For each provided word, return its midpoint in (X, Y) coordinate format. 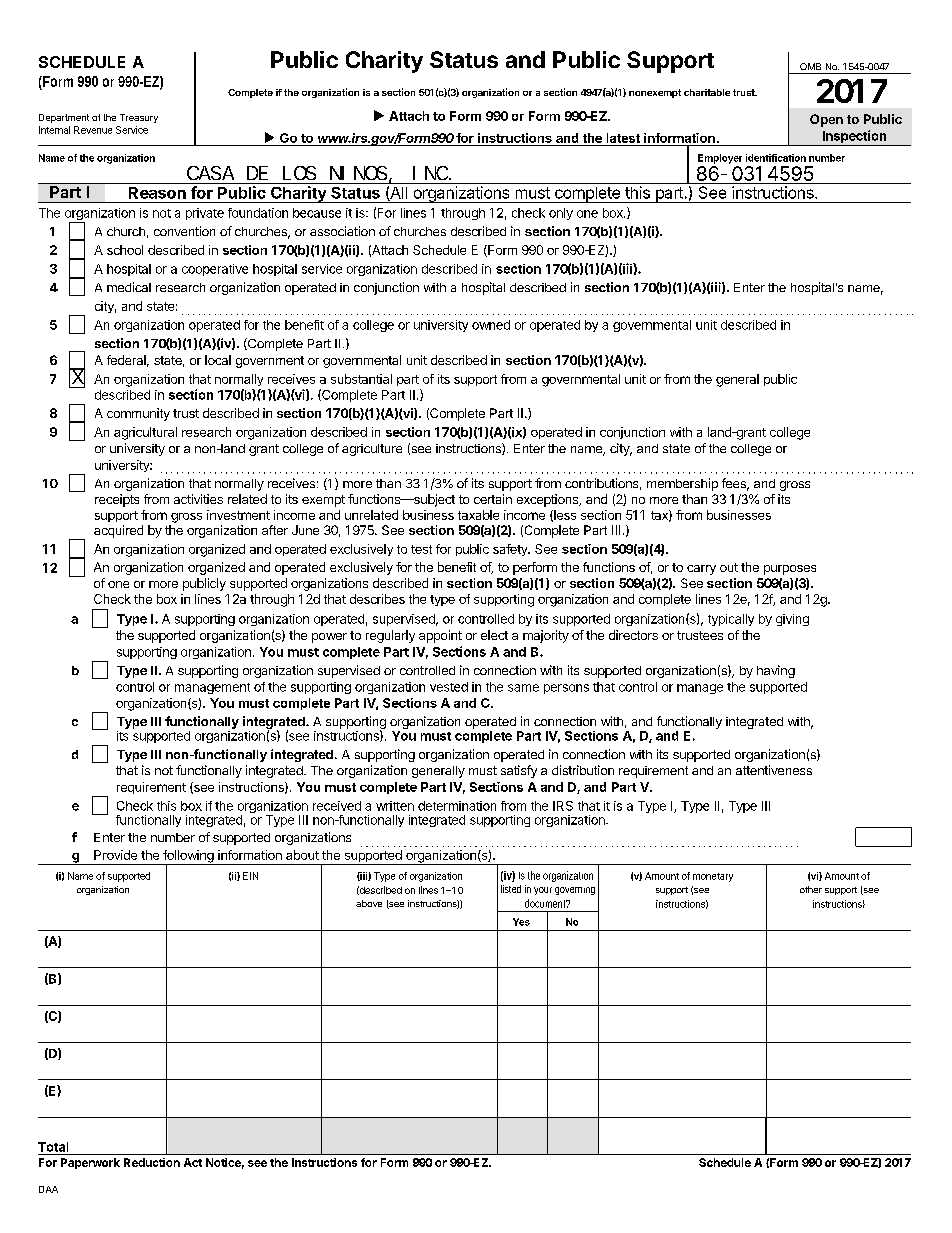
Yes (521, 922)
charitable (707, 92)
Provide (115, 855)
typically (731, 620)
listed (511, 889)
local (218, 360)
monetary (713, 877)
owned (491, 325)
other (811, 889)
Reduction (152, 1162)
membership (682, 484)
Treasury (139, 118)
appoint (440, 636)
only (561, 214)
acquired (118, 531)
